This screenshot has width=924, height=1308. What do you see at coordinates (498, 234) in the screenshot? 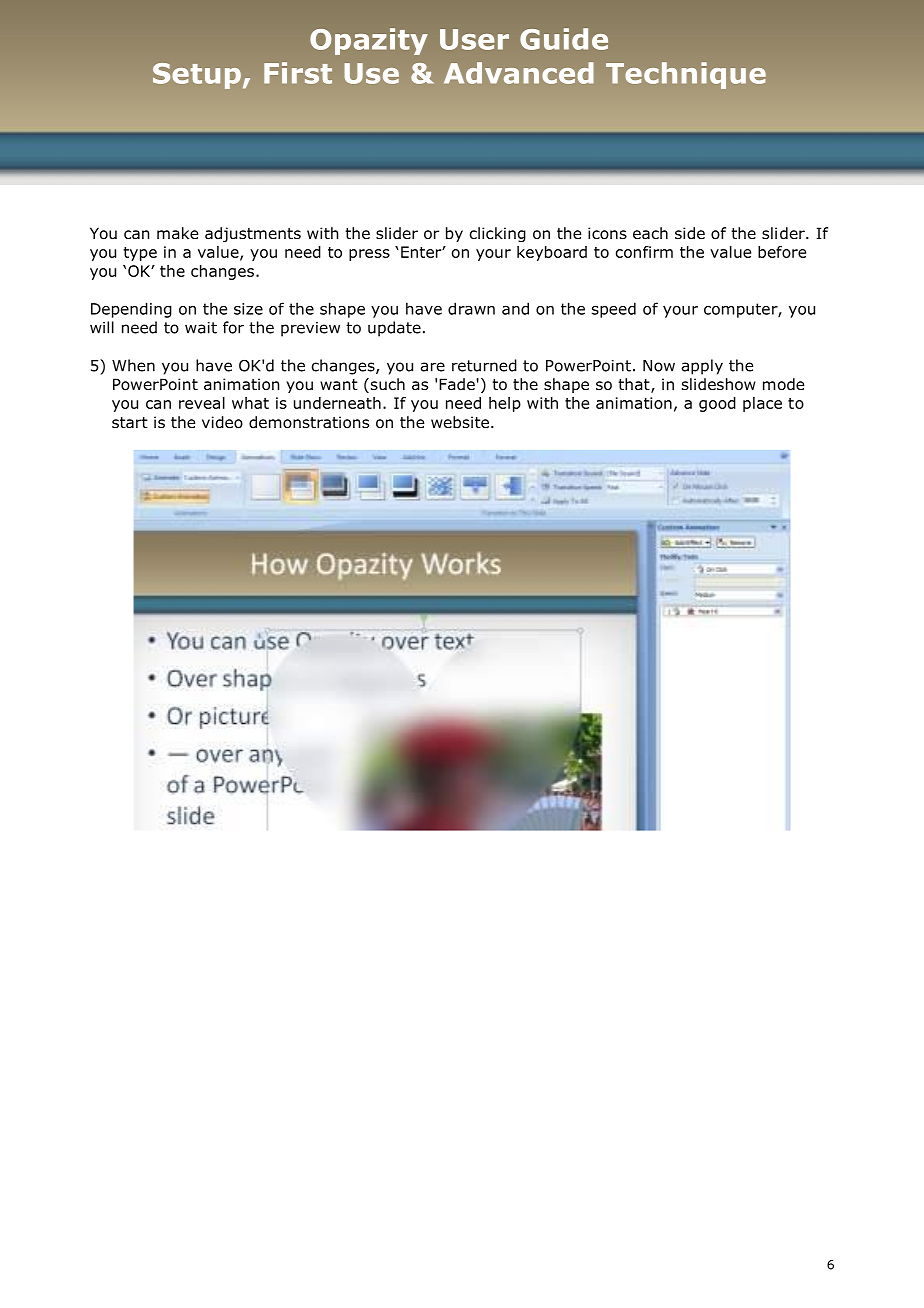
I see `clicking` at bounding box center [498, 234].
